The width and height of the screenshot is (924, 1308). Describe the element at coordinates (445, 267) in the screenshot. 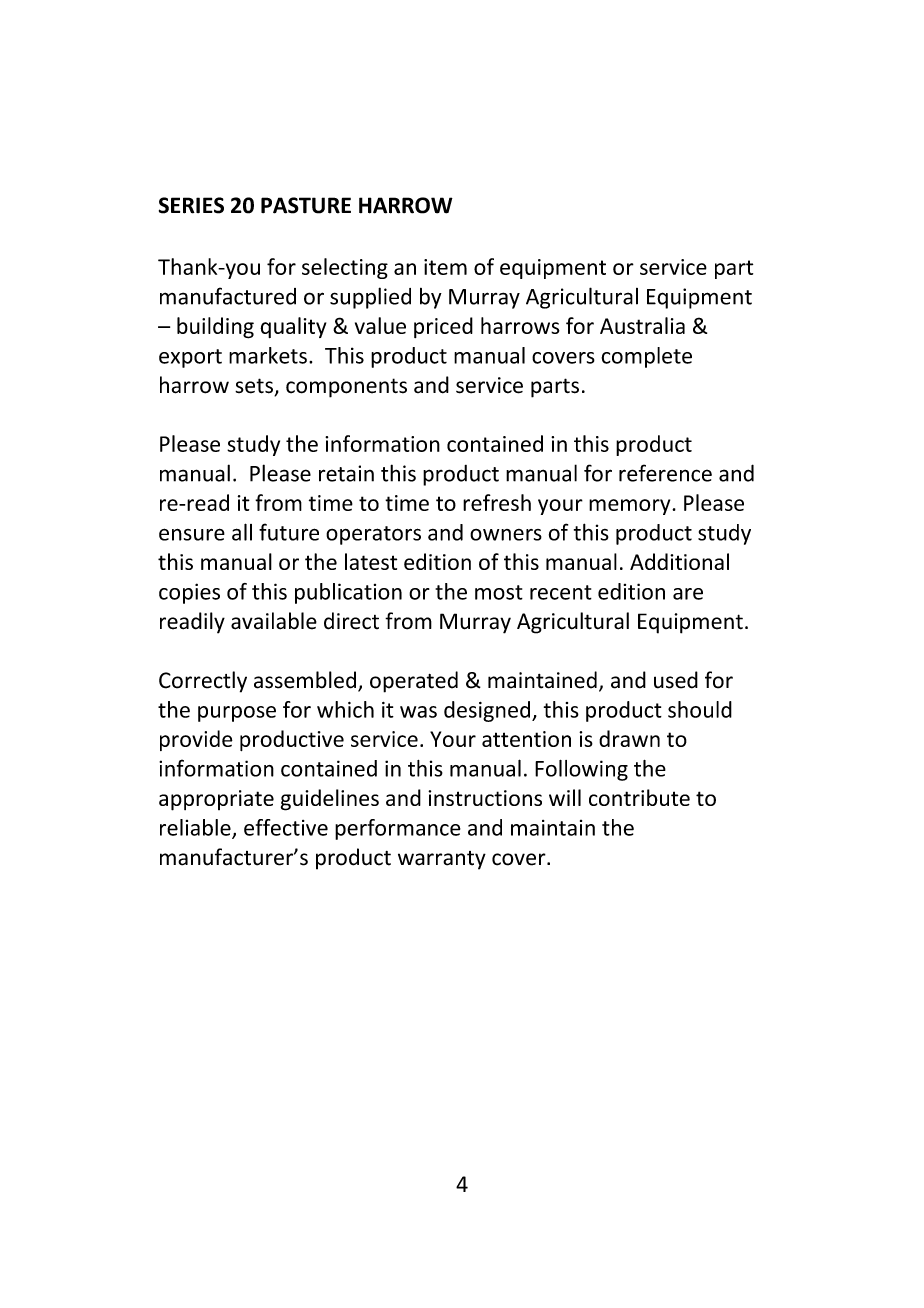

I see `item` at that location.
